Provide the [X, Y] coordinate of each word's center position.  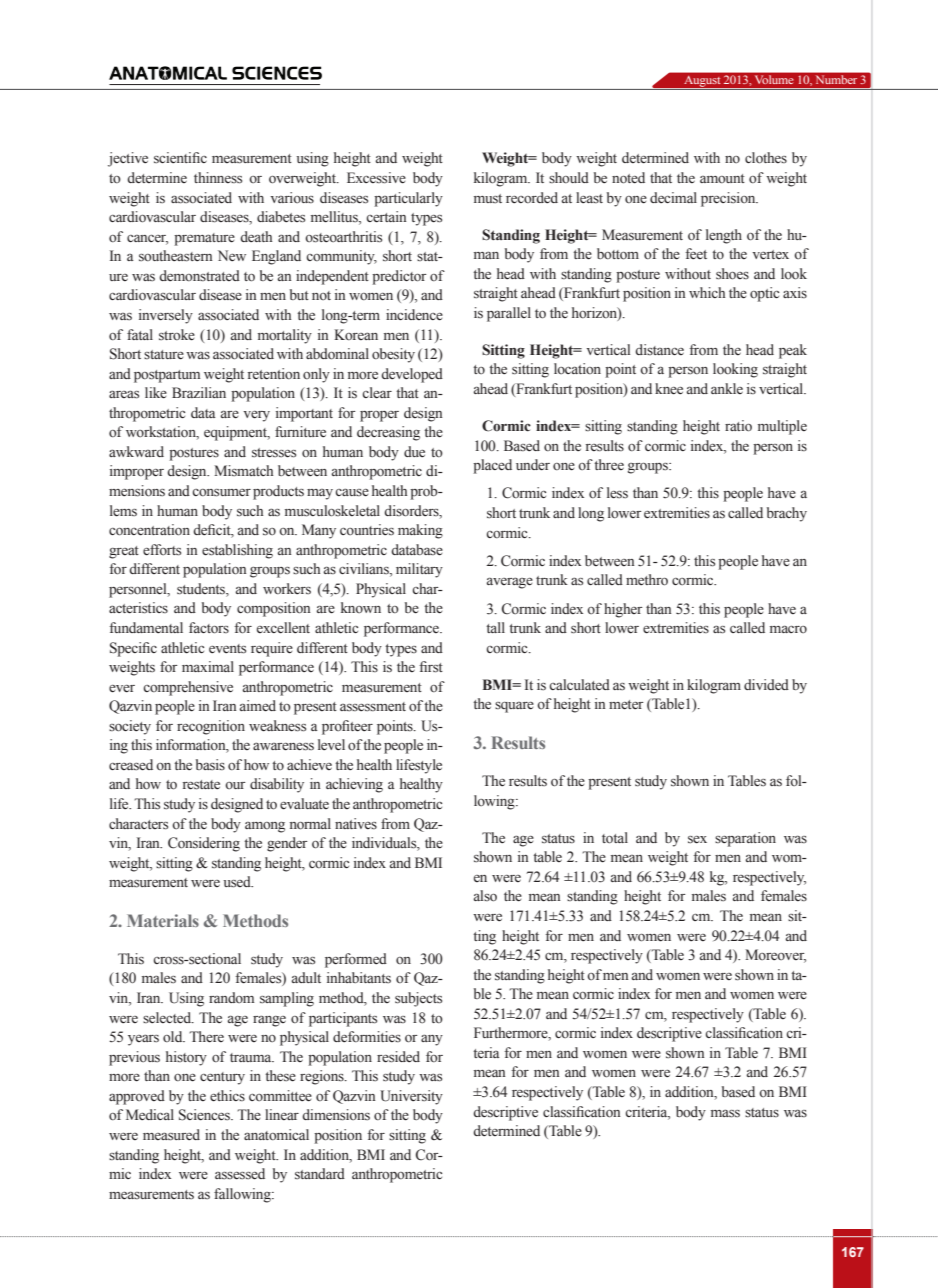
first [431, 667]
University [411, 1097]
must [488, 199]
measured [171, 1135]
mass [725, 1113]
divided [766, 684]
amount [722, 178]
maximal [208, 666]
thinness [218, 178]
